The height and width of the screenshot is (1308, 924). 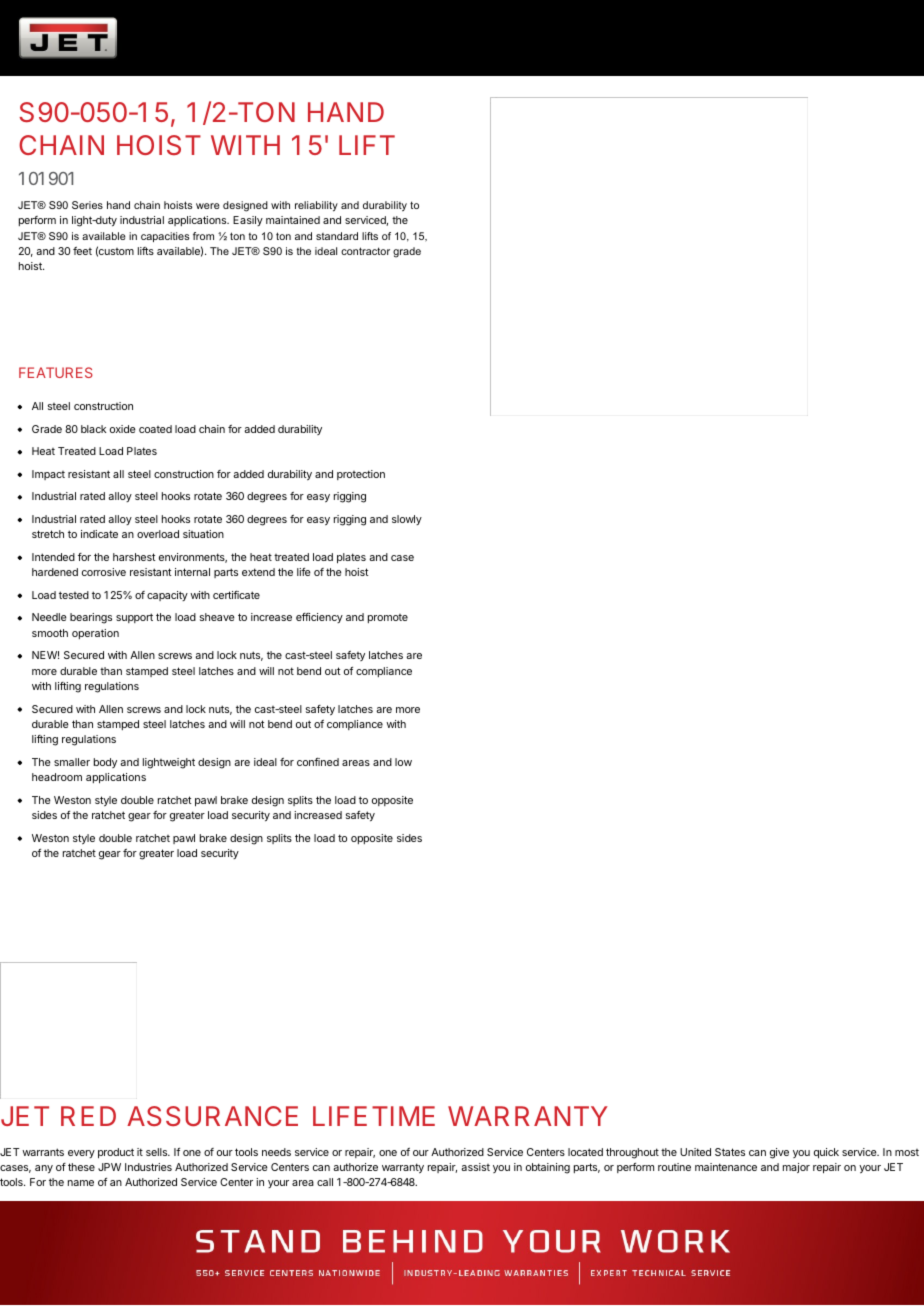 What do you see at coordinates (337, 236) in the screenshot?
I see `standard` at bounding box center [337, 236].
